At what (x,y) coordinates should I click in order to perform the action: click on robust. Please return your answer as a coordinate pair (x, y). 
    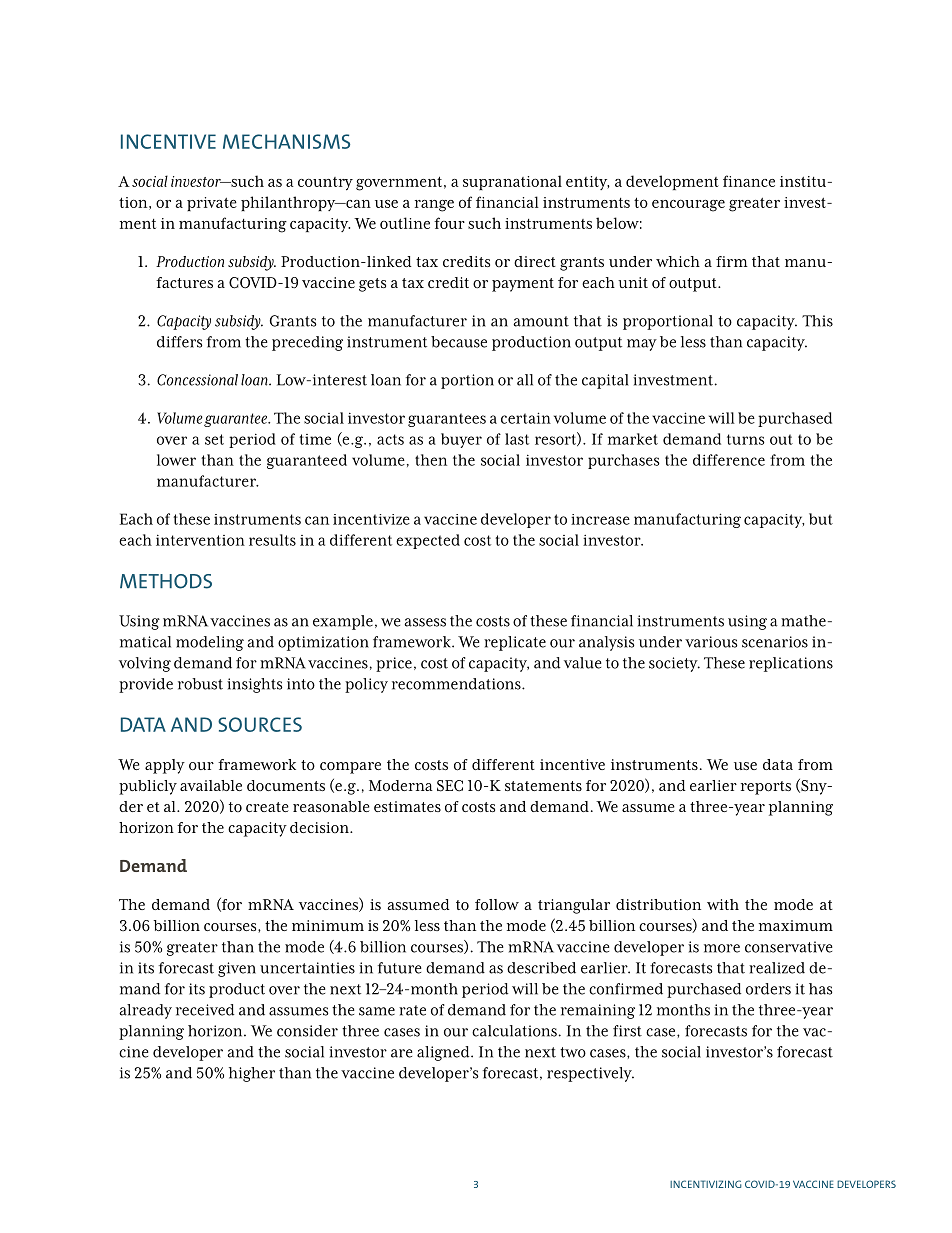
    Looking at the image, I should click on (200, 684).
